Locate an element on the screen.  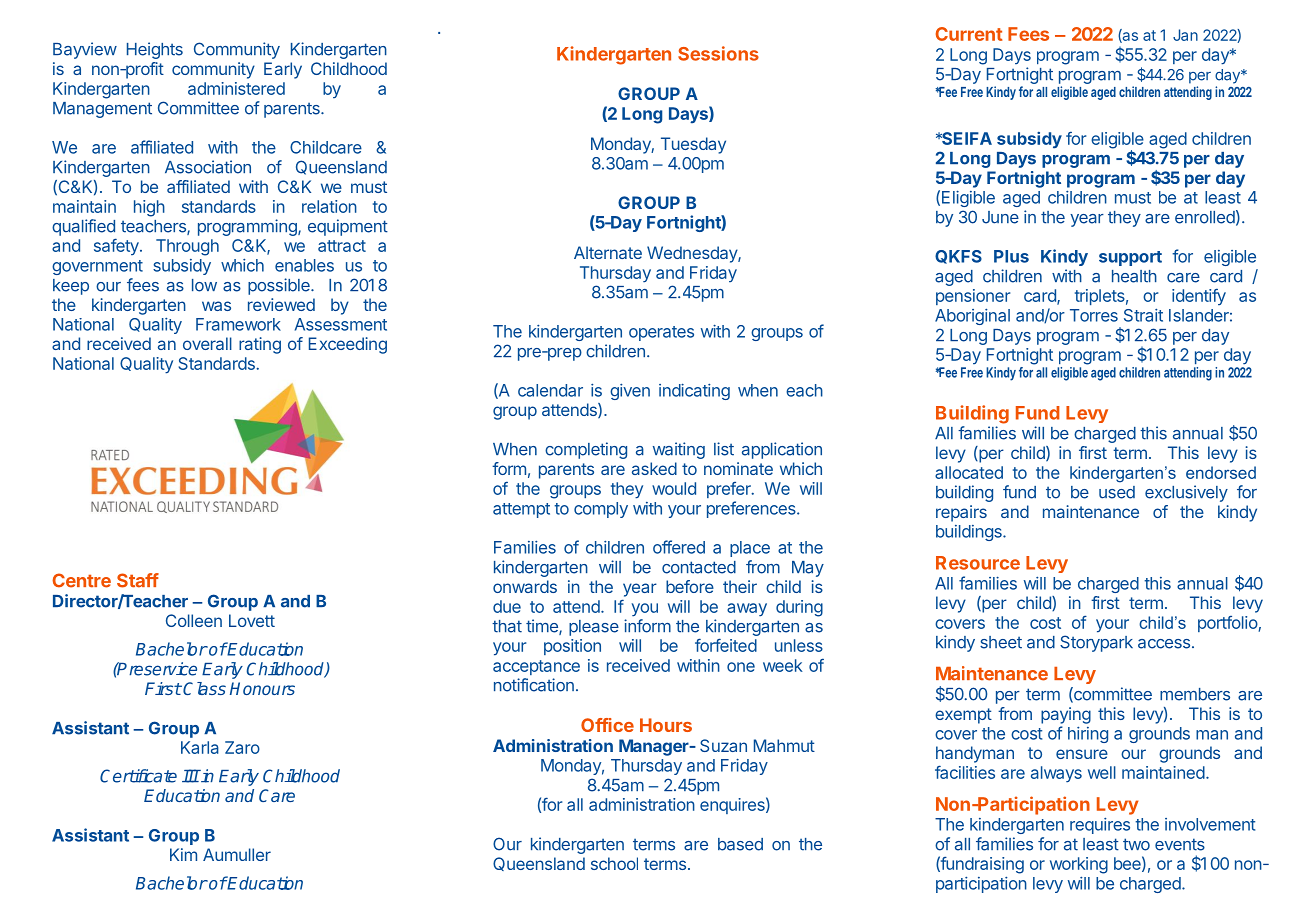
Kim is located at coordinates (183, 854).
